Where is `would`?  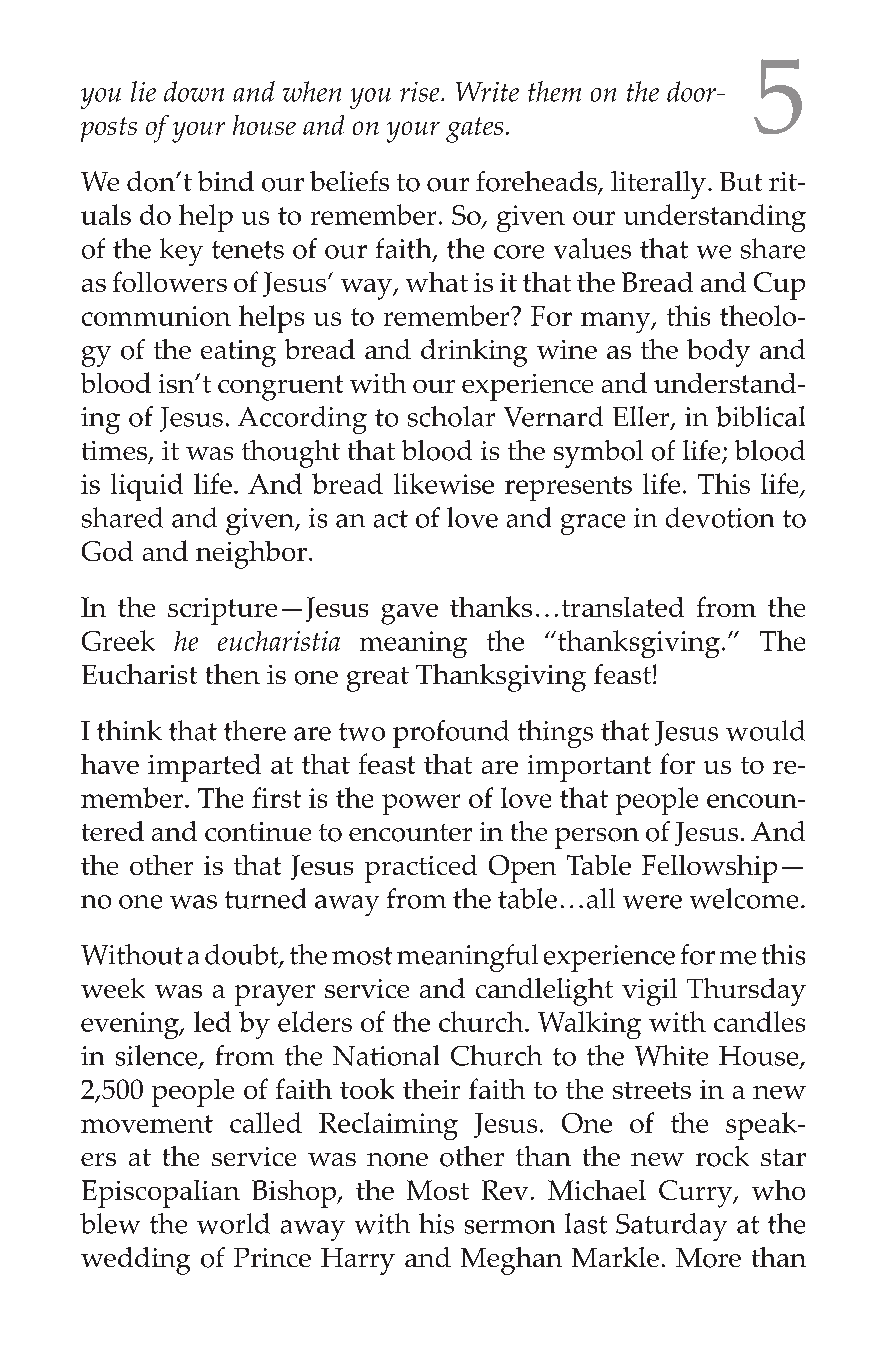 would is located at coordinates (765, 730).
